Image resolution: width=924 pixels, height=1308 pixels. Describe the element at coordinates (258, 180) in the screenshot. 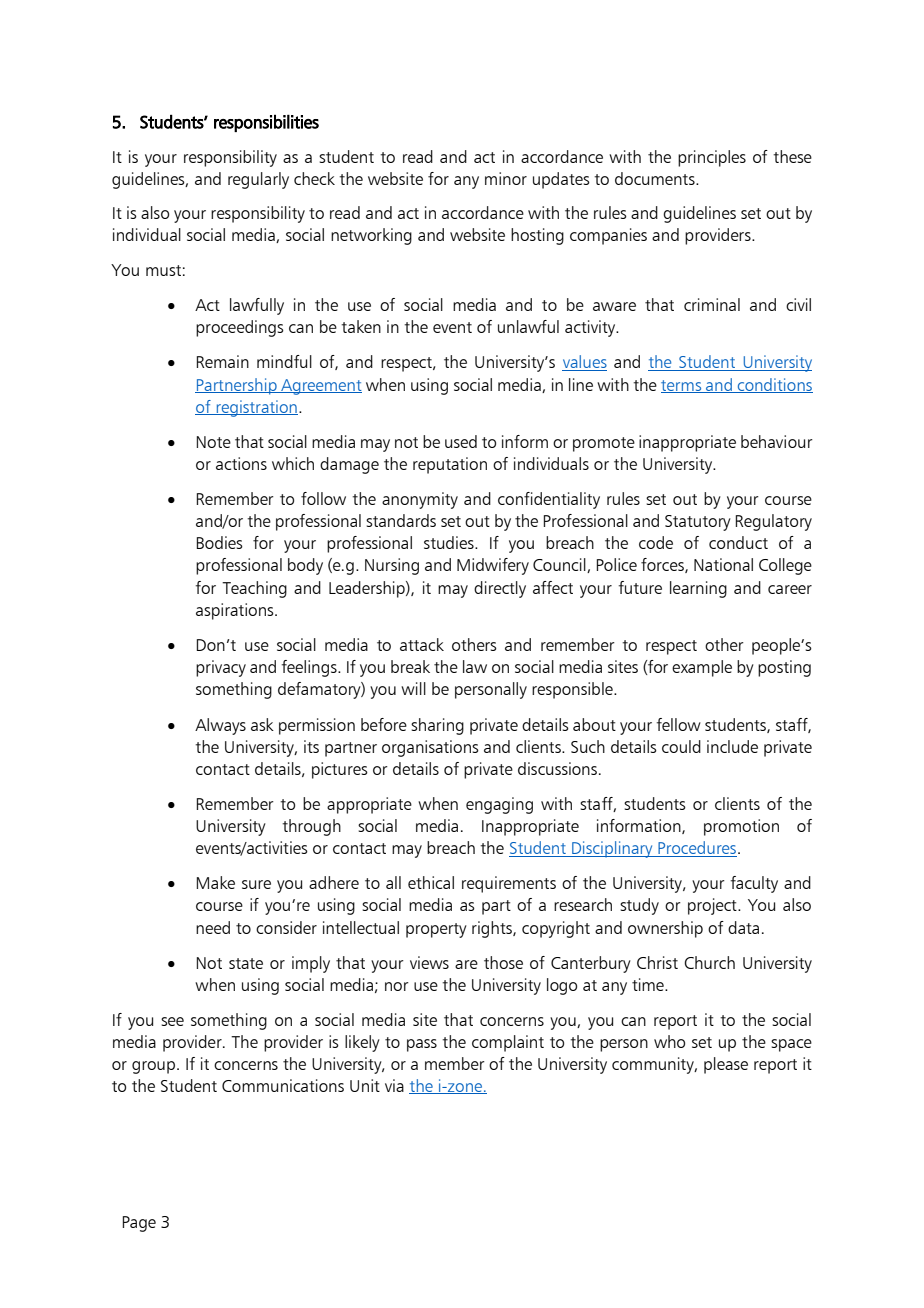

I see `regularly` at that location.
